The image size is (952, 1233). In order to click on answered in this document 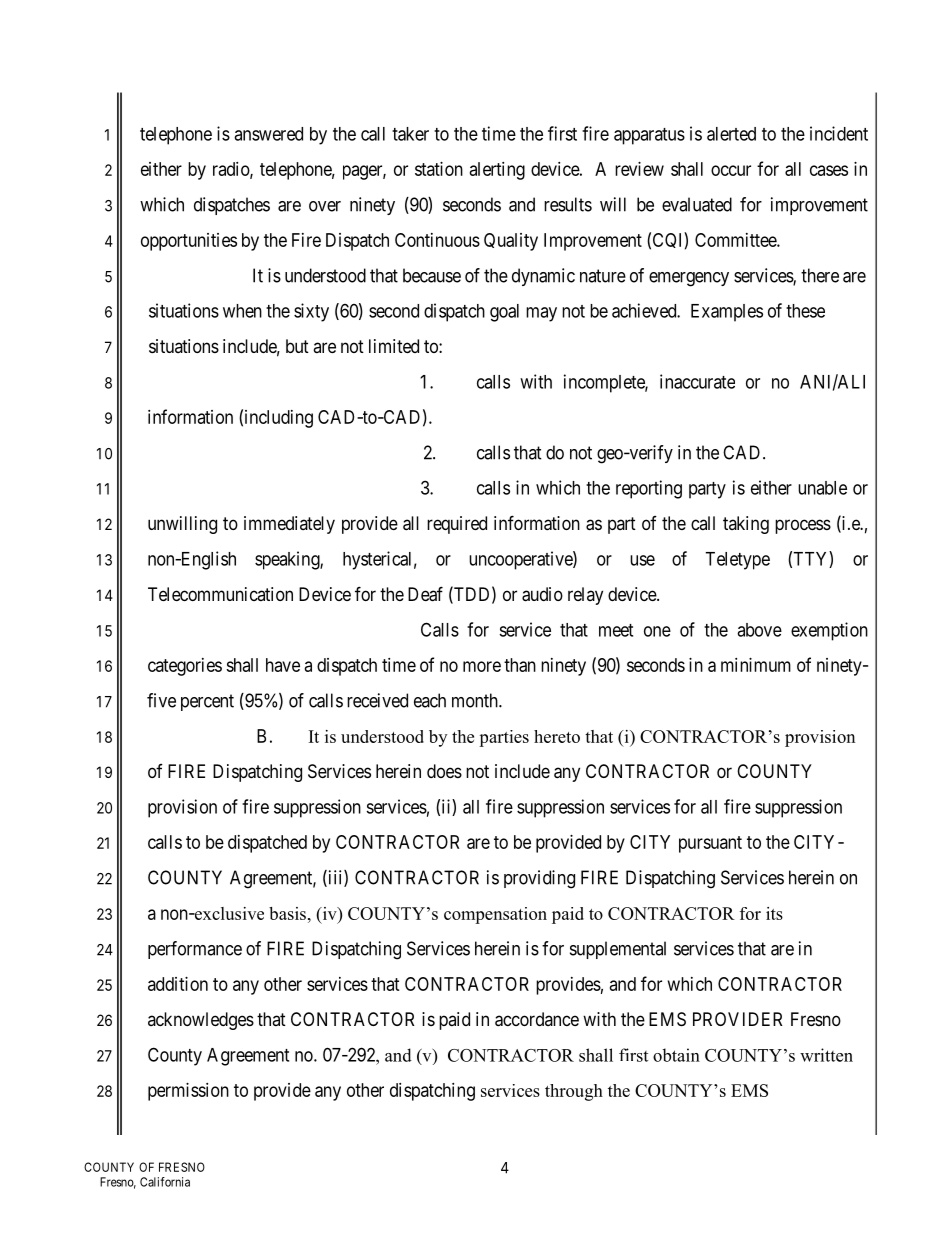, I will do `click(268, 134)`.
